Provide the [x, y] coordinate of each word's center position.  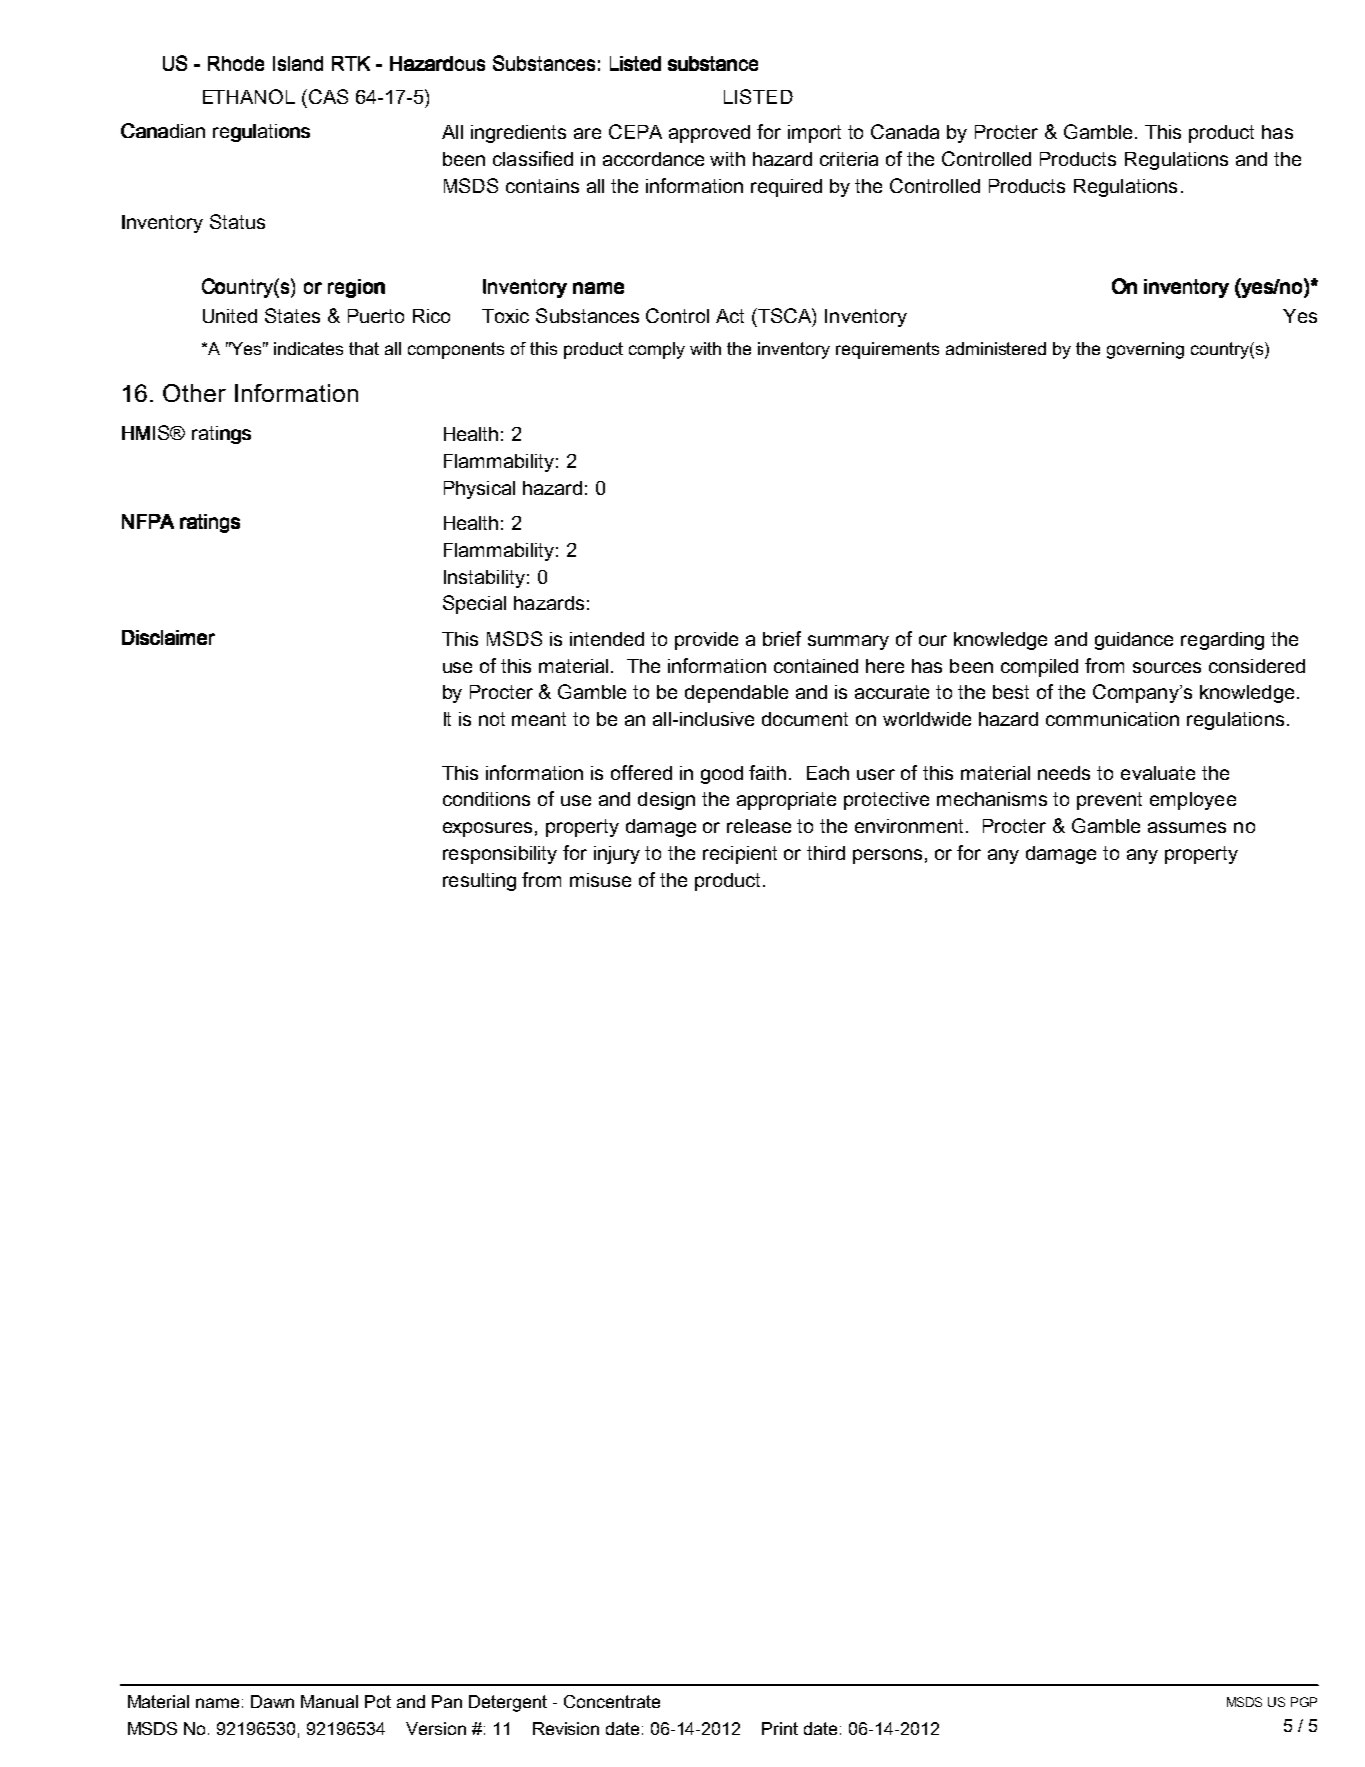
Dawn [272, 1701]
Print [780, 1728]
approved [709, 134]
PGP [1304, 1702]
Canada [905, 131]
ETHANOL [249, 96]
